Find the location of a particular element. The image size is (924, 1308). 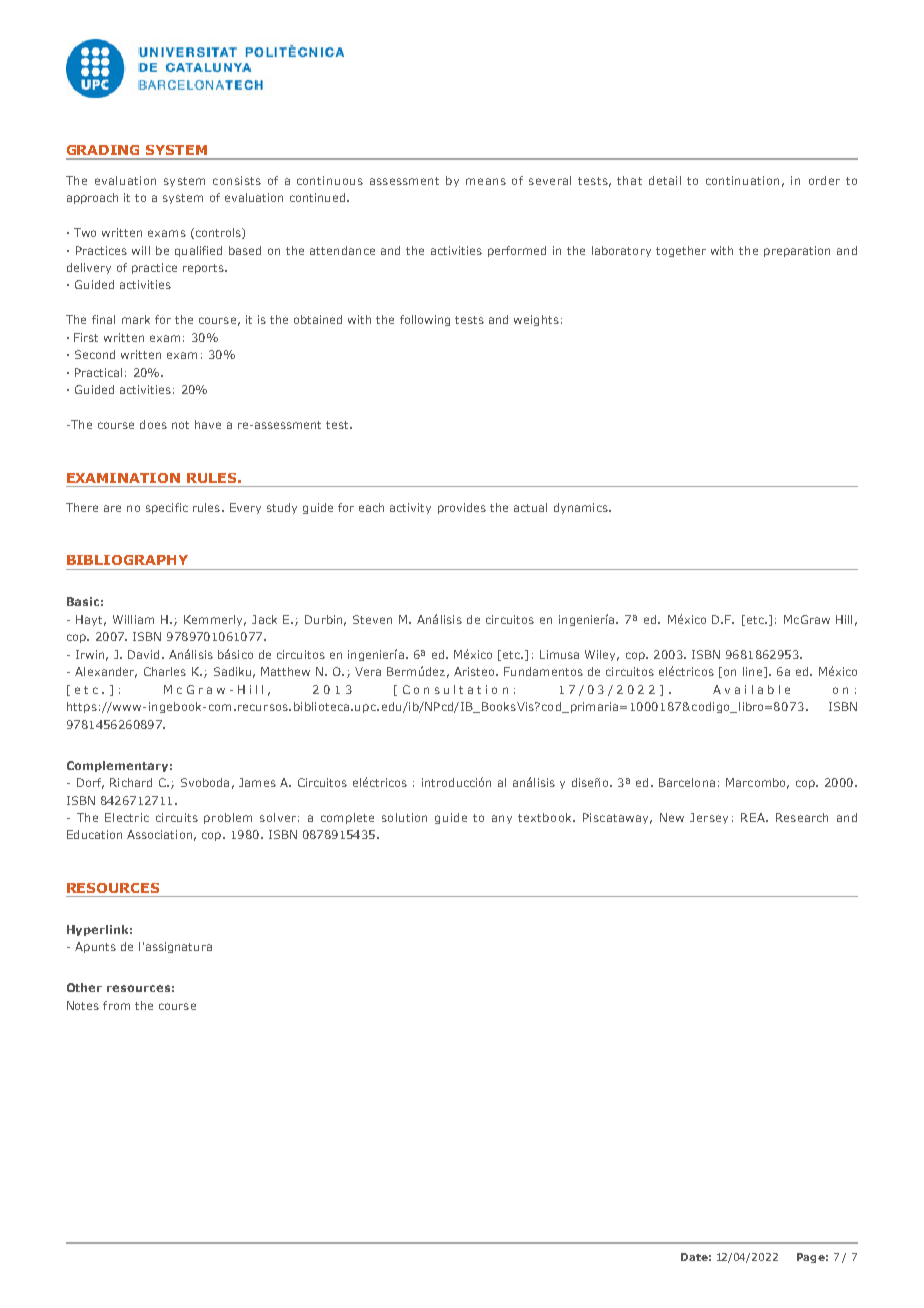

actual is located at coordinates (530, 507).
